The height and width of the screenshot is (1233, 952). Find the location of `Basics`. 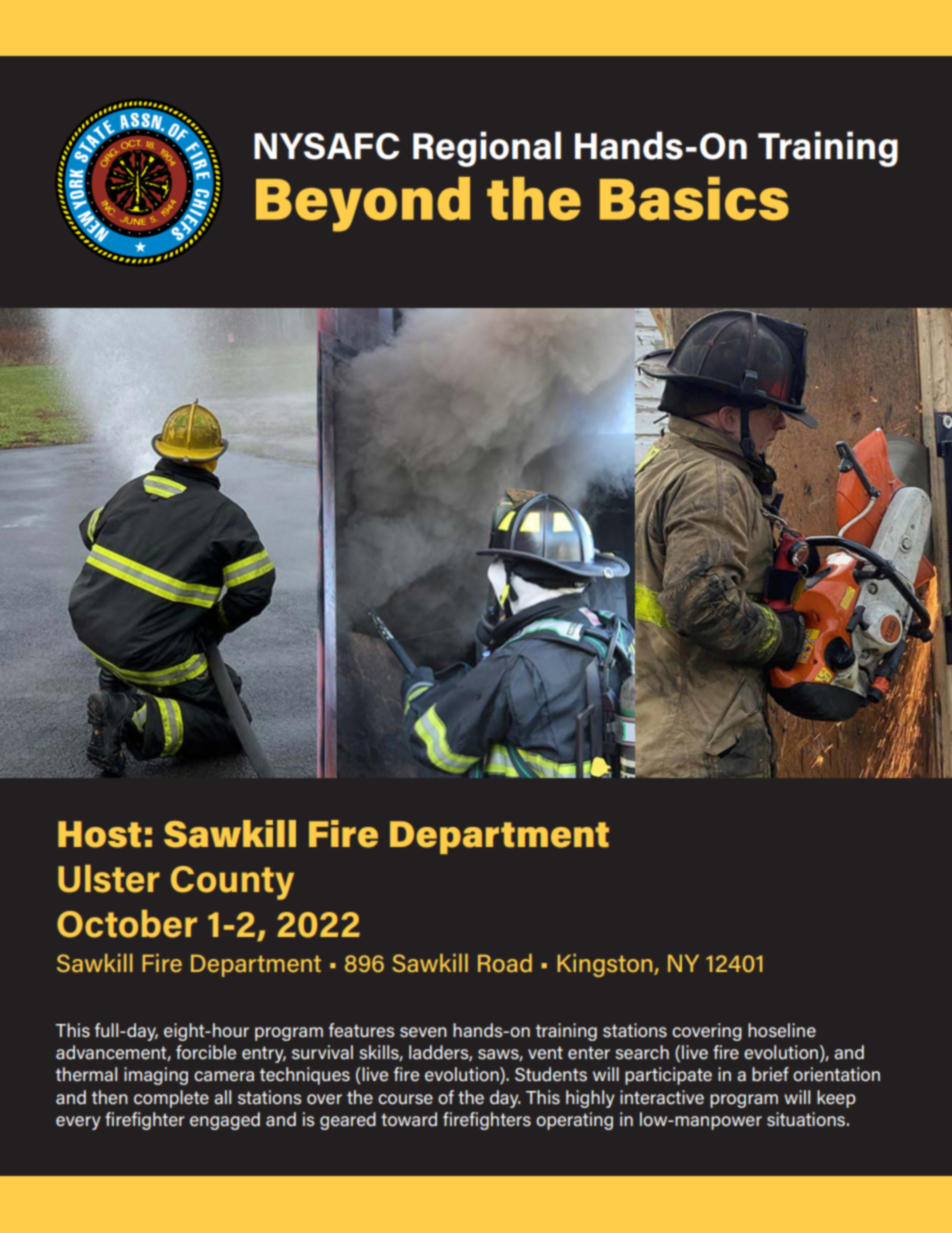

Basics is located at coordinates (694, 199).
